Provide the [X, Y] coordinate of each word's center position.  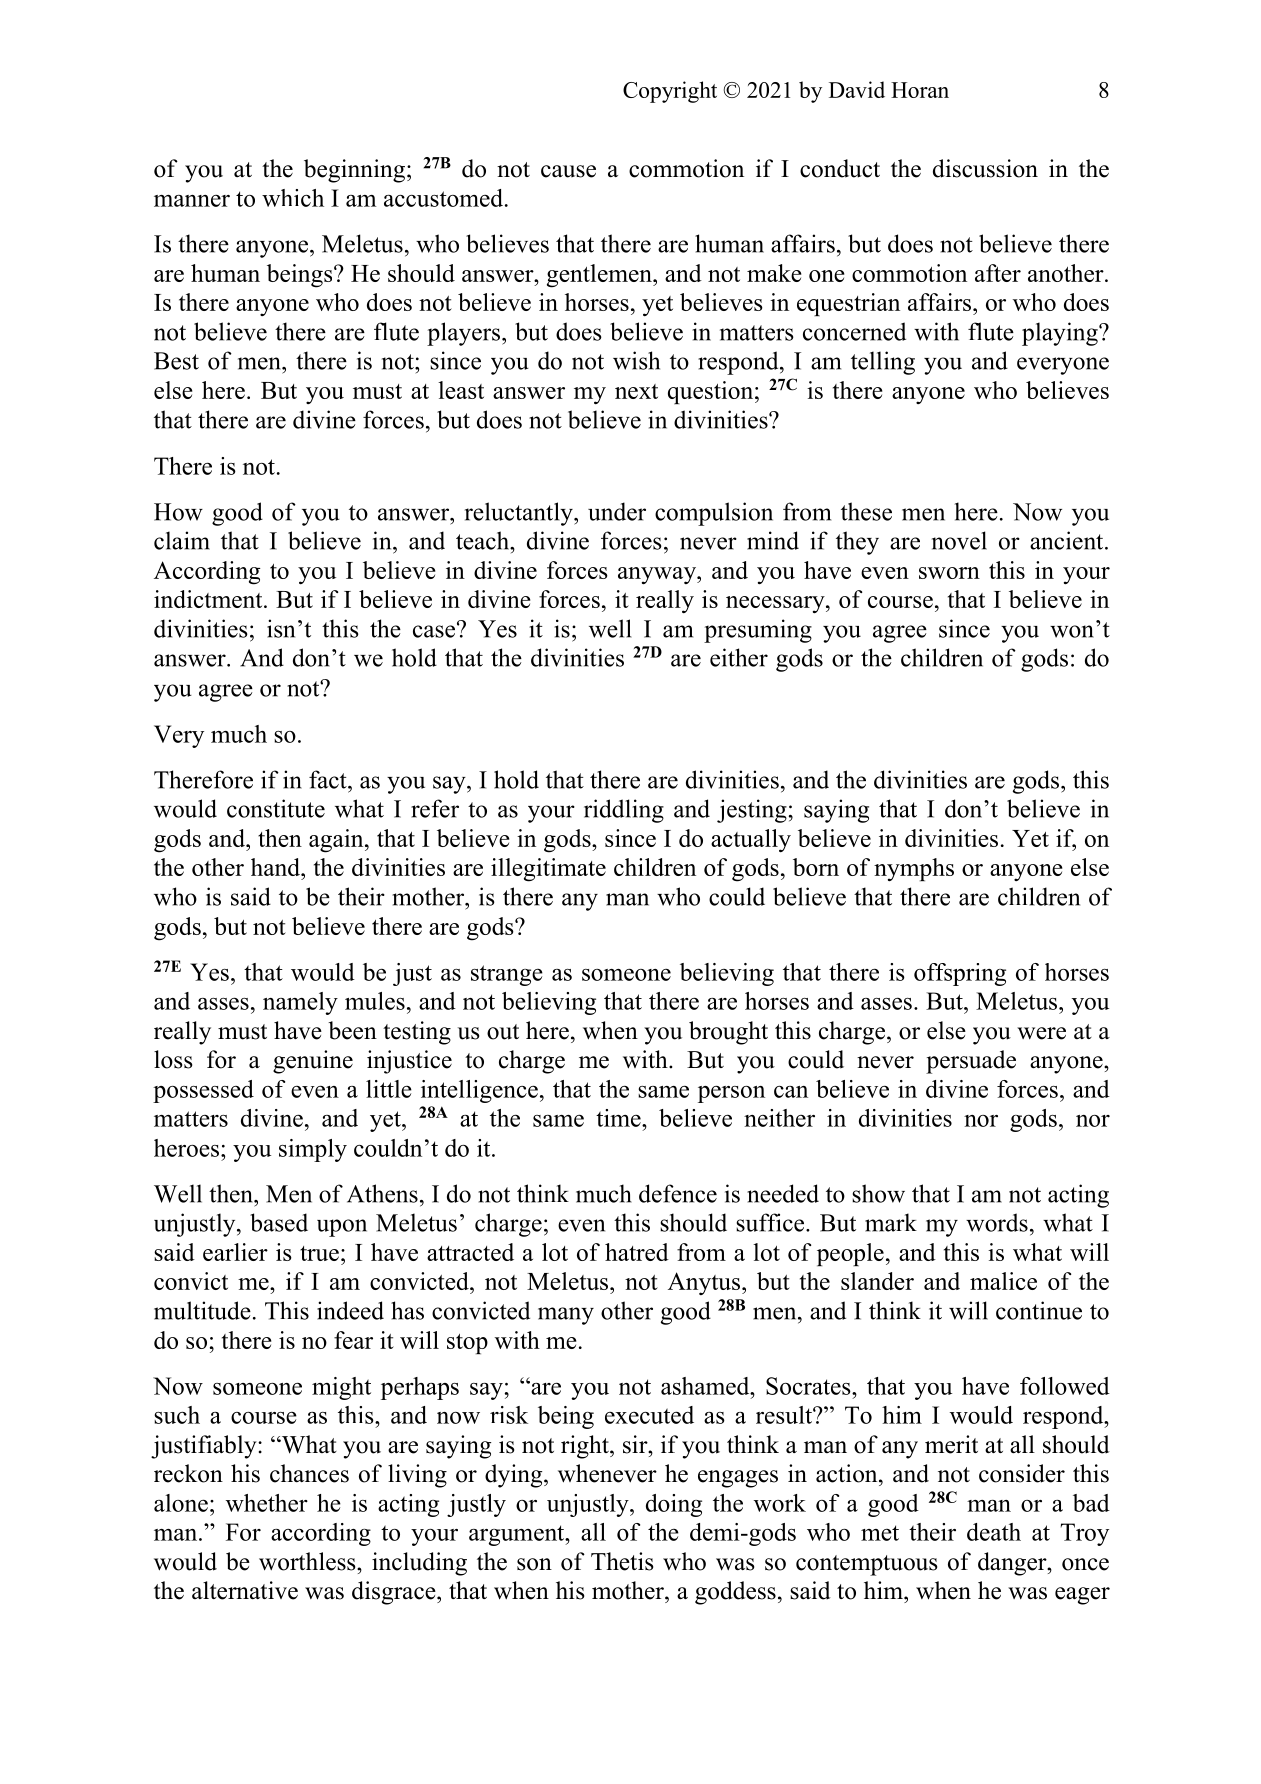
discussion [985, 168]
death [994, 1532]
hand [277, 867]
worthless [308, 1561]
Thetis [622, 1561]
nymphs [914, 869]
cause [568, 171]
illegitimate [548, 870]
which [293, 198]
